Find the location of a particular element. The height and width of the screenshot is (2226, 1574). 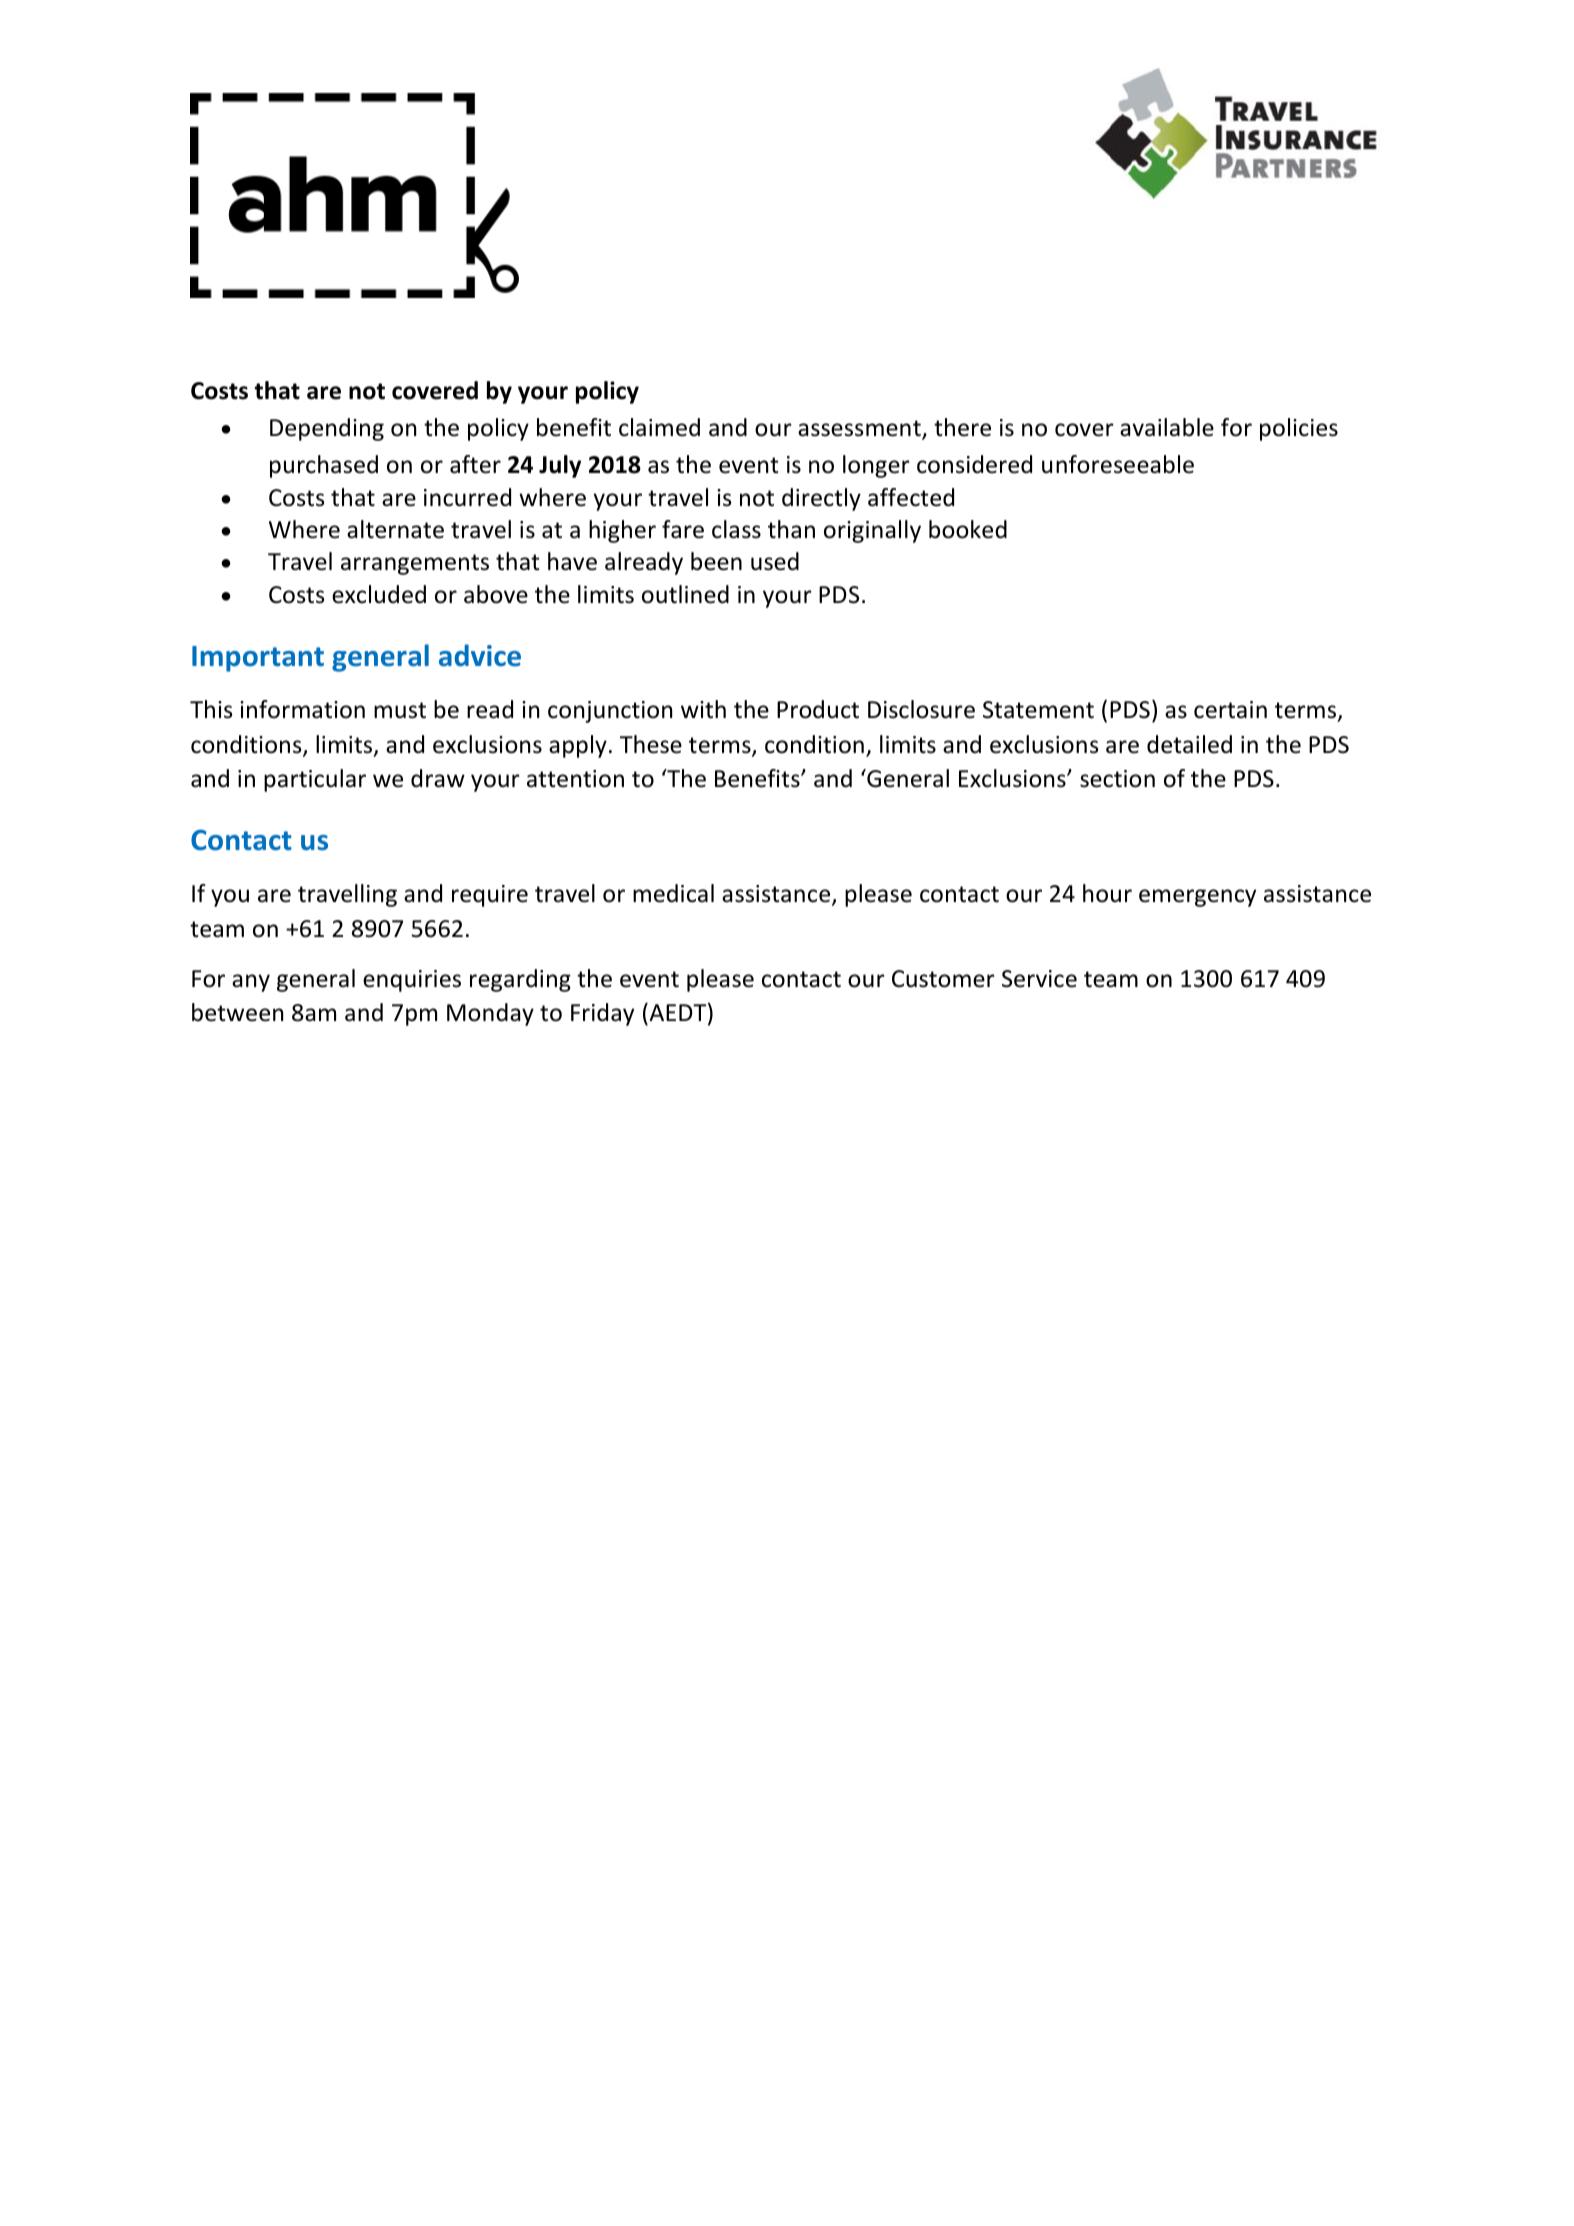

excluded is located at coordinates (379, 594).
